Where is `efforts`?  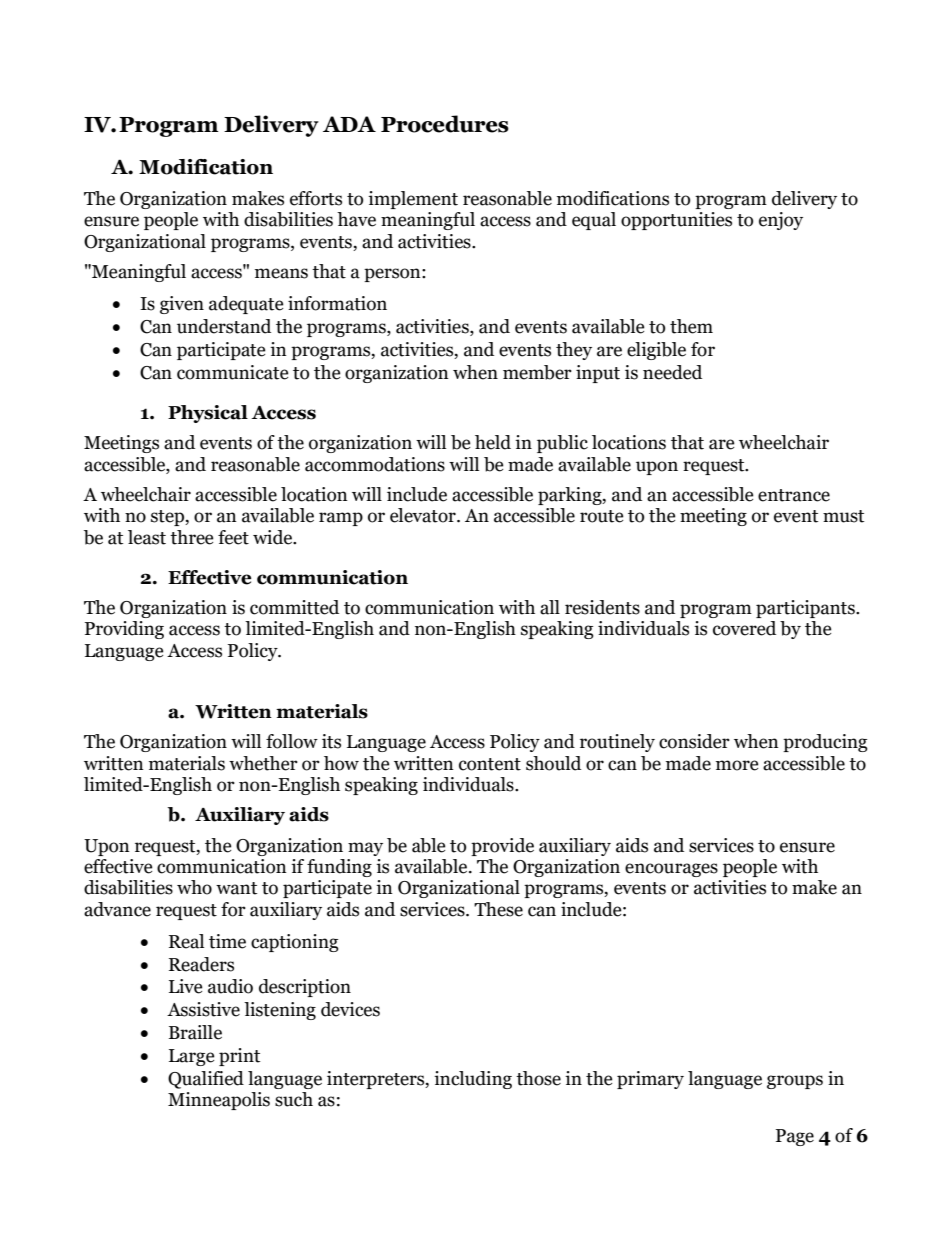
efforts is located at coordinates (316, 198).
